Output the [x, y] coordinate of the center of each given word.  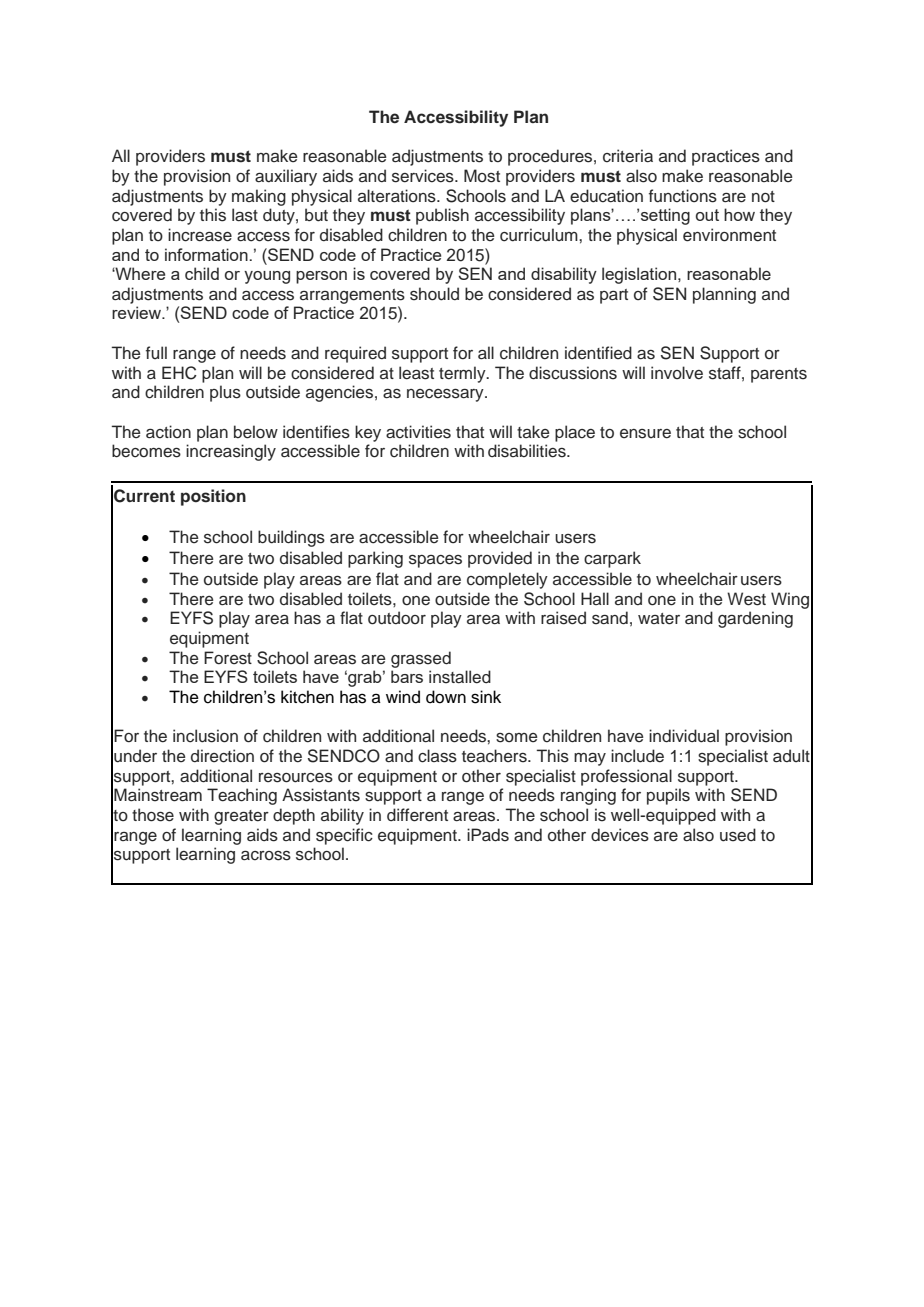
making [259, 197]
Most [482, 176]
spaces [435, 561]
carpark [612, 559]
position [213, 497]
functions [683, 196]
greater [241, 817]
